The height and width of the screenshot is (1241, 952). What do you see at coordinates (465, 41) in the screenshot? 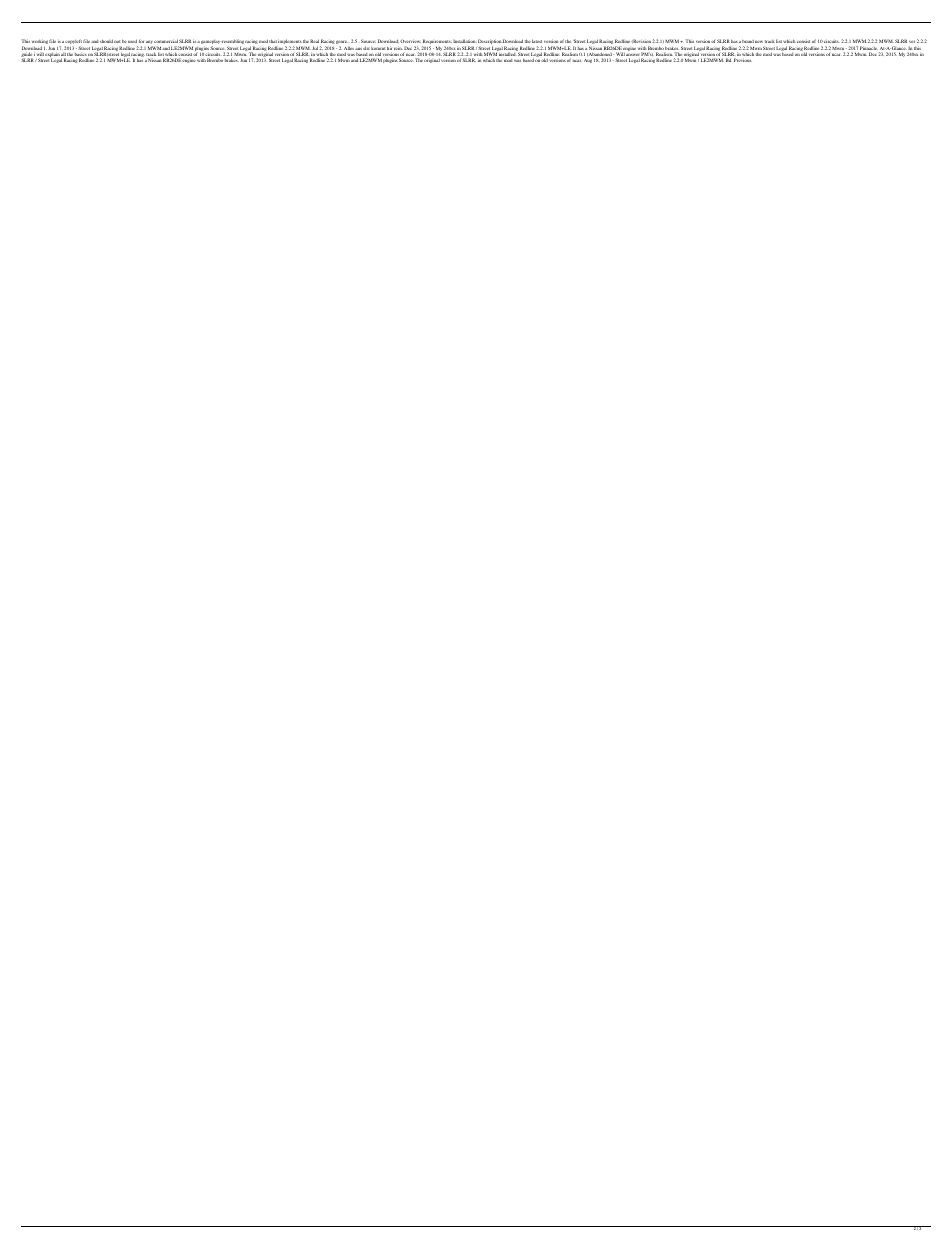
I see `Installation` at bounding box center [465, 41].
